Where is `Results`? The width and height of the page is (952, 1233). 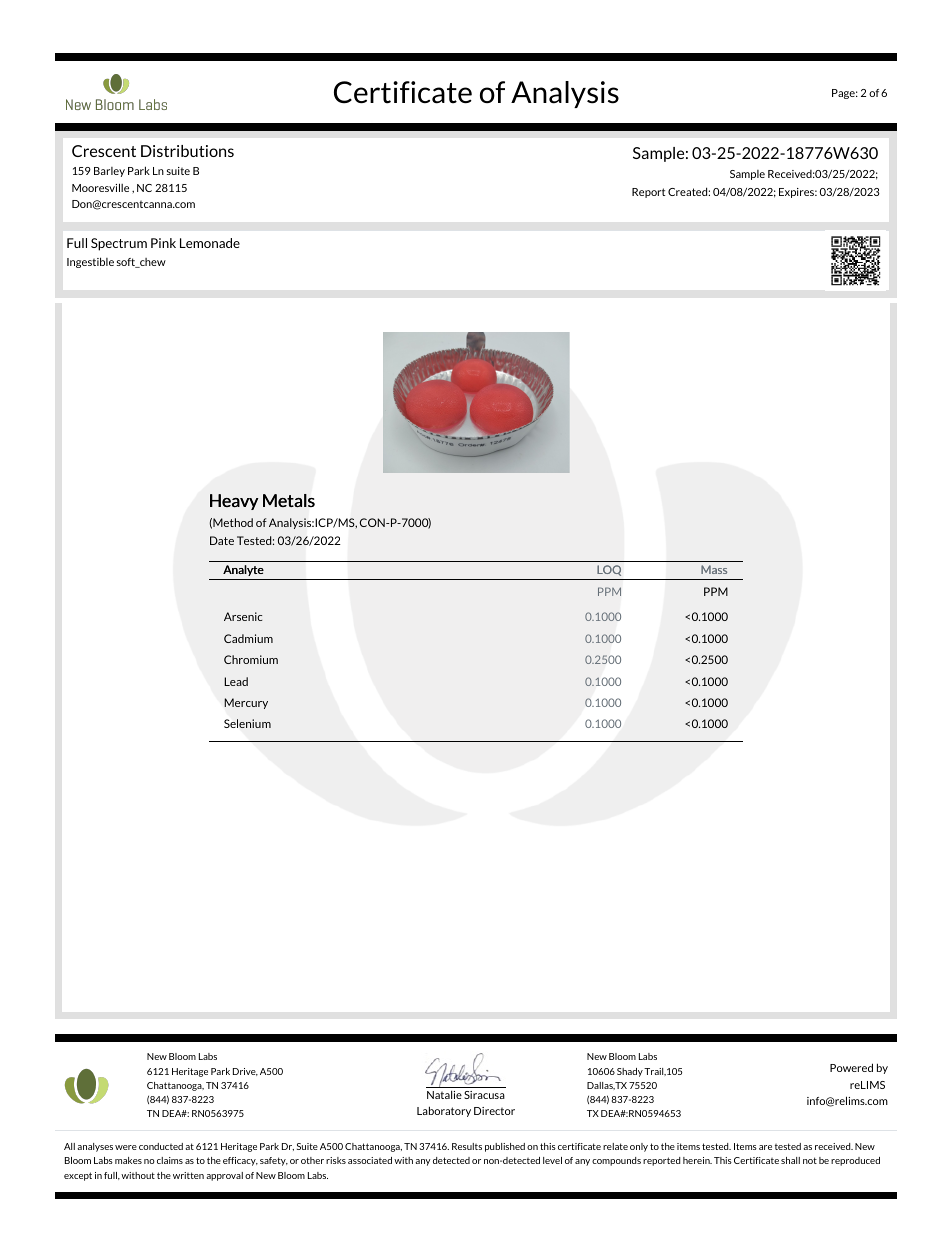 Results is located at coordinates (467, 1146).
